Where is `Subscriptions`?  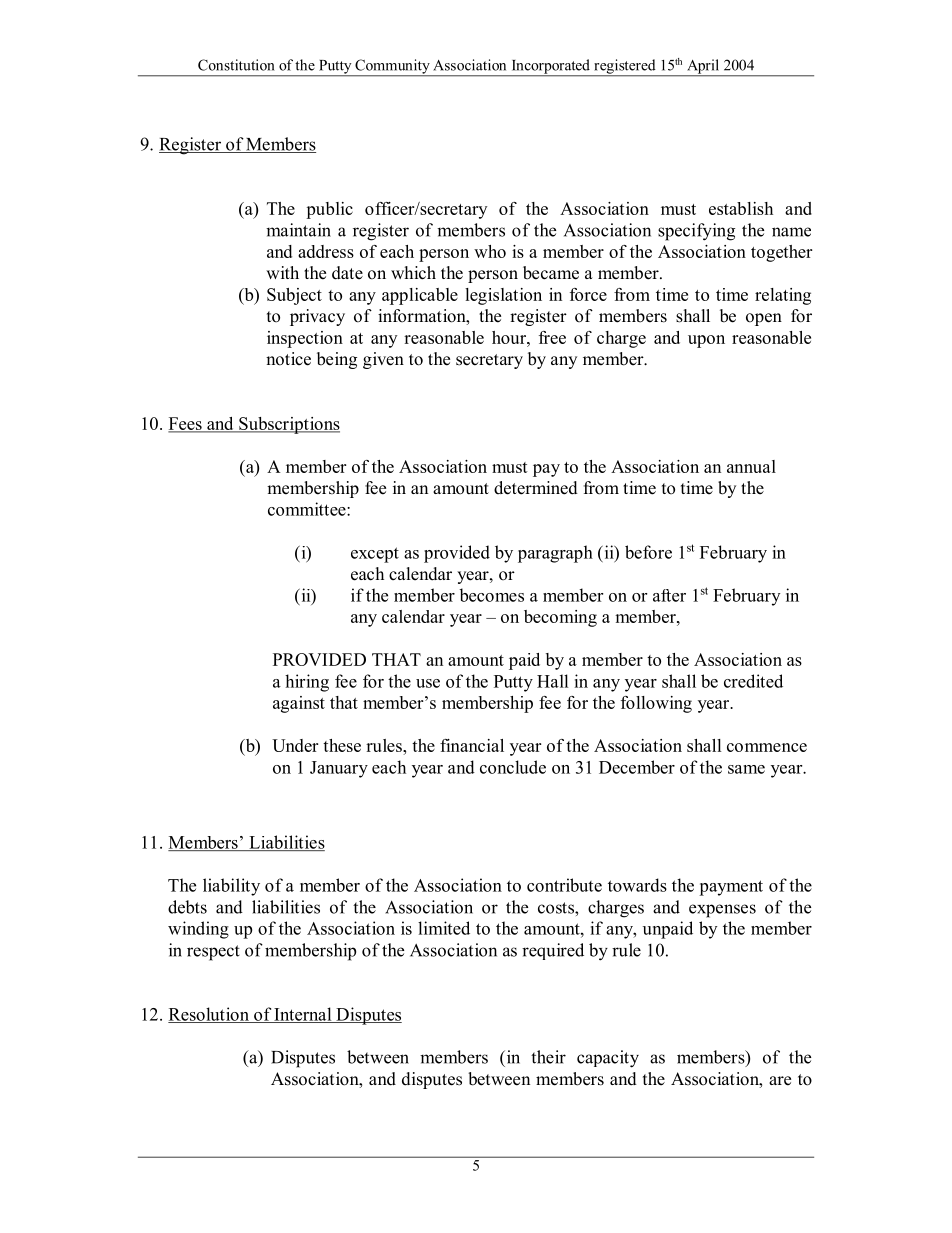
Subscriptions is located at coordinates (288, 425).
